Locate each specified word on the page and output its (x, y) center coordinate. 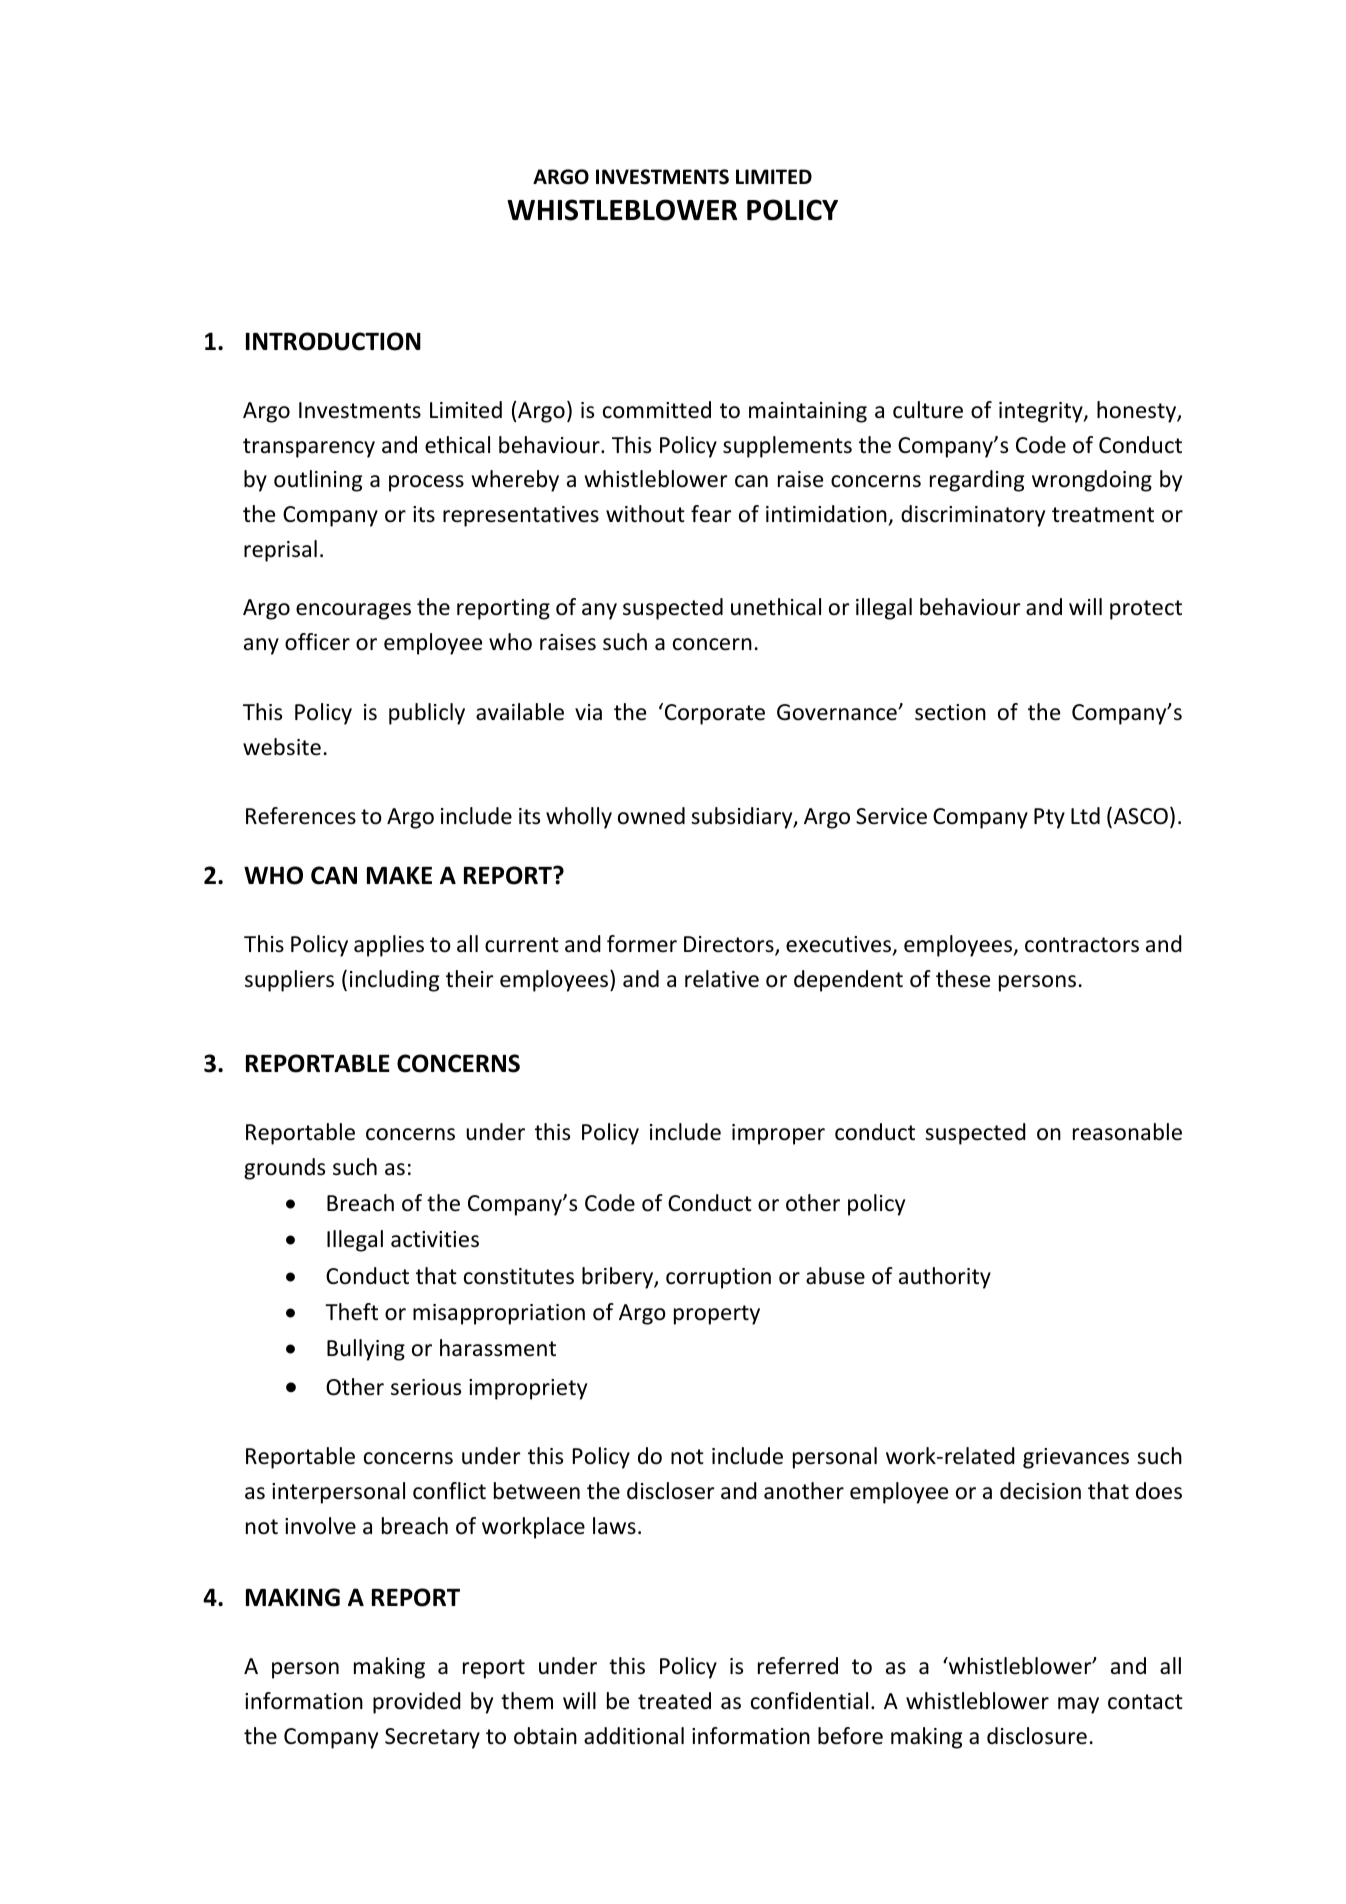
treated (674, 1701)
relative (722, 979)
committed (657, 410)
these (963, 979)
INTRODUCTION (333, 341)
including (394, 981)
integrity (1042, 412)
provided (417, 1703)
